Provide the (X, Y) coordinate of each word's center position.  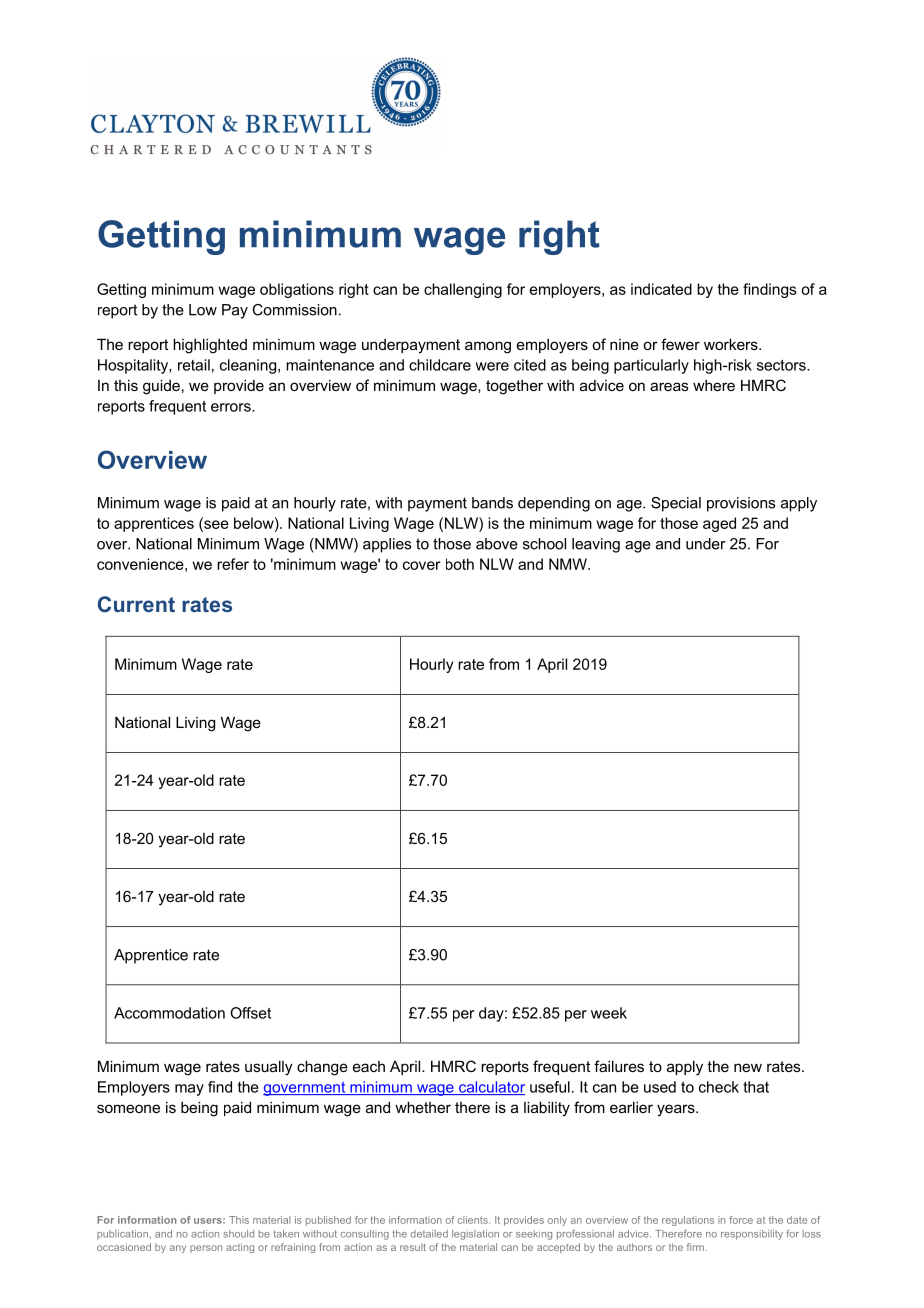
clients (474, 1220)
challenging (463, 290)
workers (732, 344)
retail (194, 365)
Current (136, 604)
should (238, 1234)
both (460, 564)
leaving (596, 545)
